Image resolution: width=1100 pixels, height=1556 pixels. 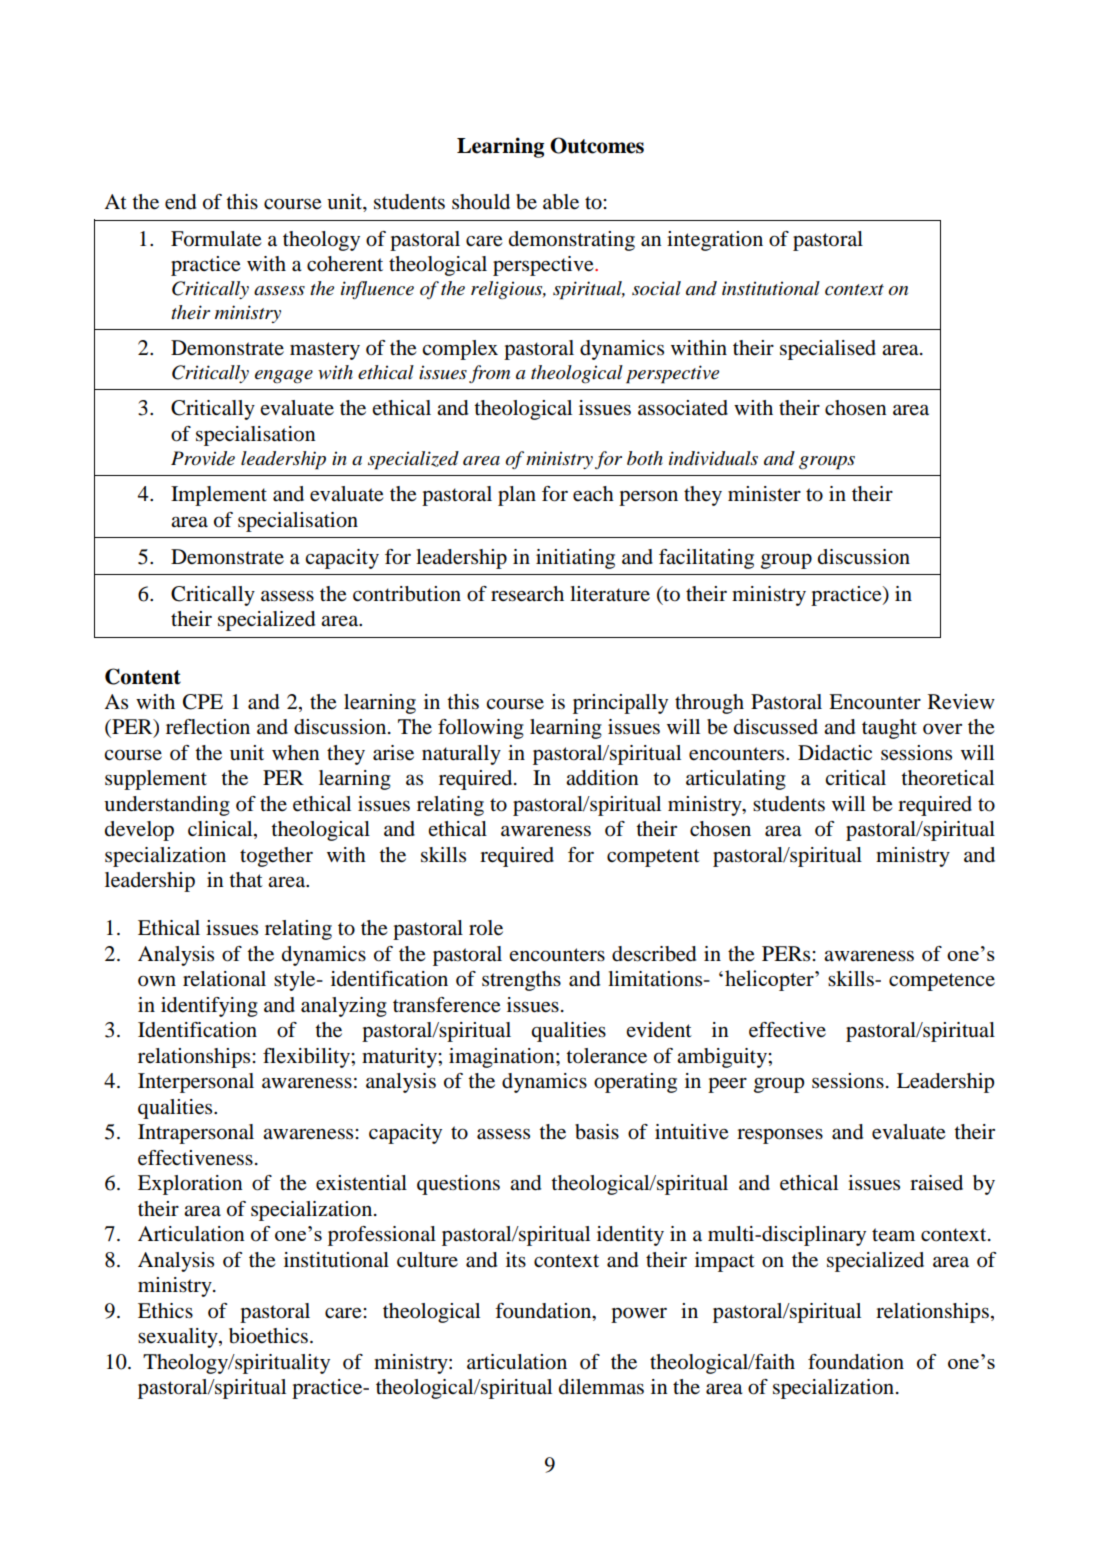 I want to click on initiating, so click(x=575, y=559).
